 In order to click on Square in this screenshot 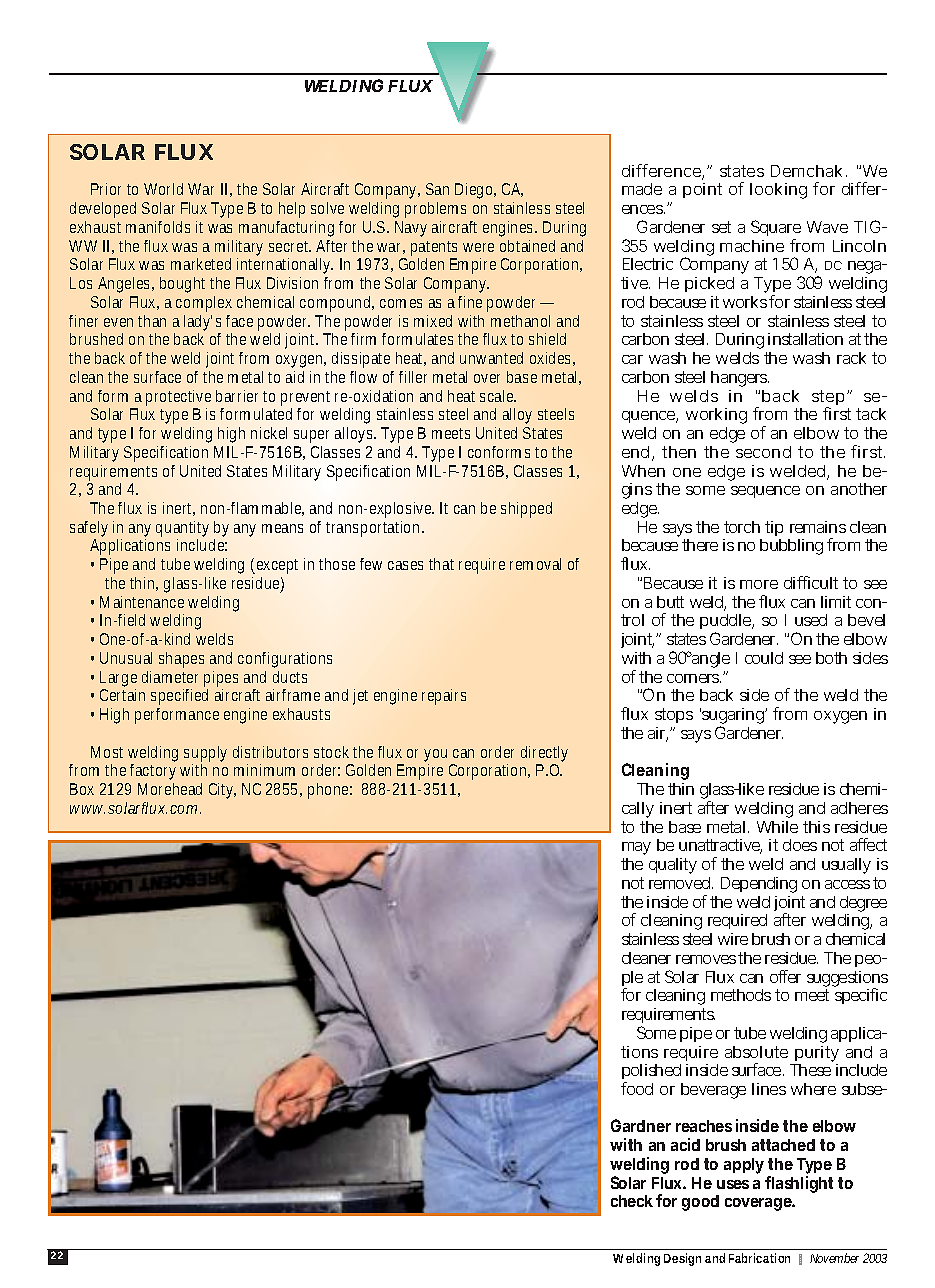, I will do `click(776, 230)`.
